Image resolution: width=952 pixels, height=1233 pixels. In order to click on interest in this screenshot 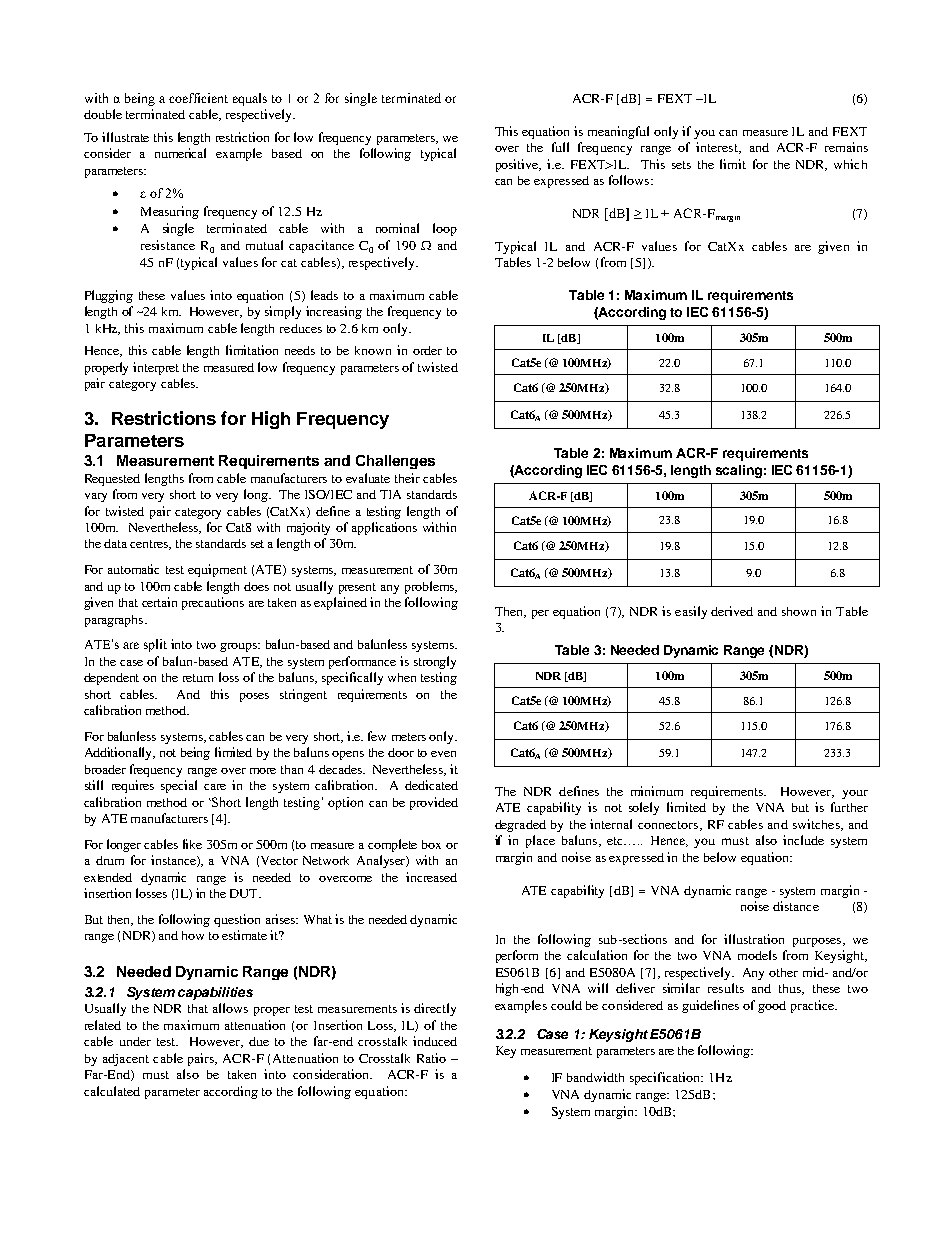, I will do `click(718, 148)`.
